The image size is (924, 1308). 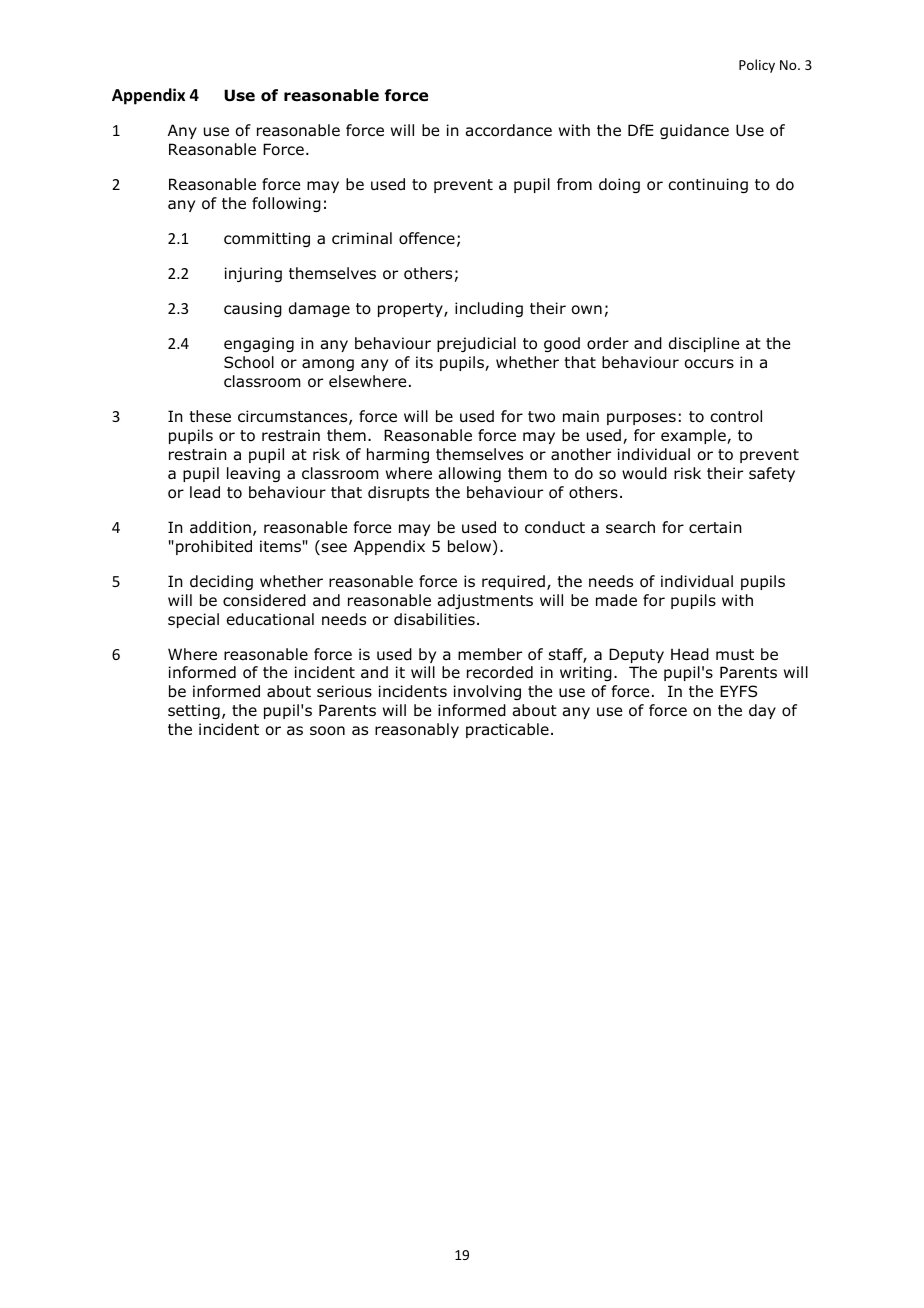 I want to click on committing, so click(x=267, y=239).
